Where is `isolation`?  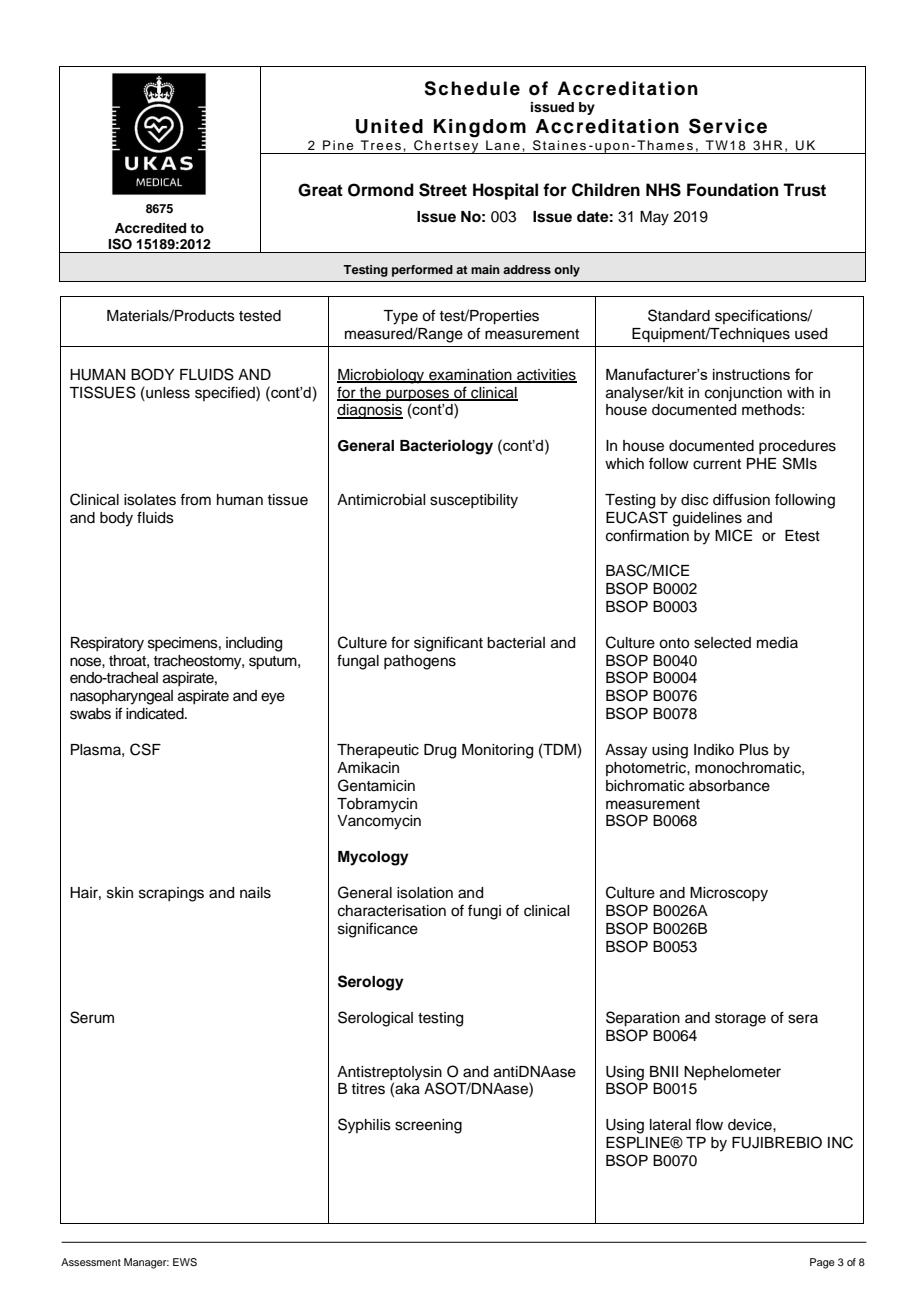
isolation is located at coordinates (425, 893).
